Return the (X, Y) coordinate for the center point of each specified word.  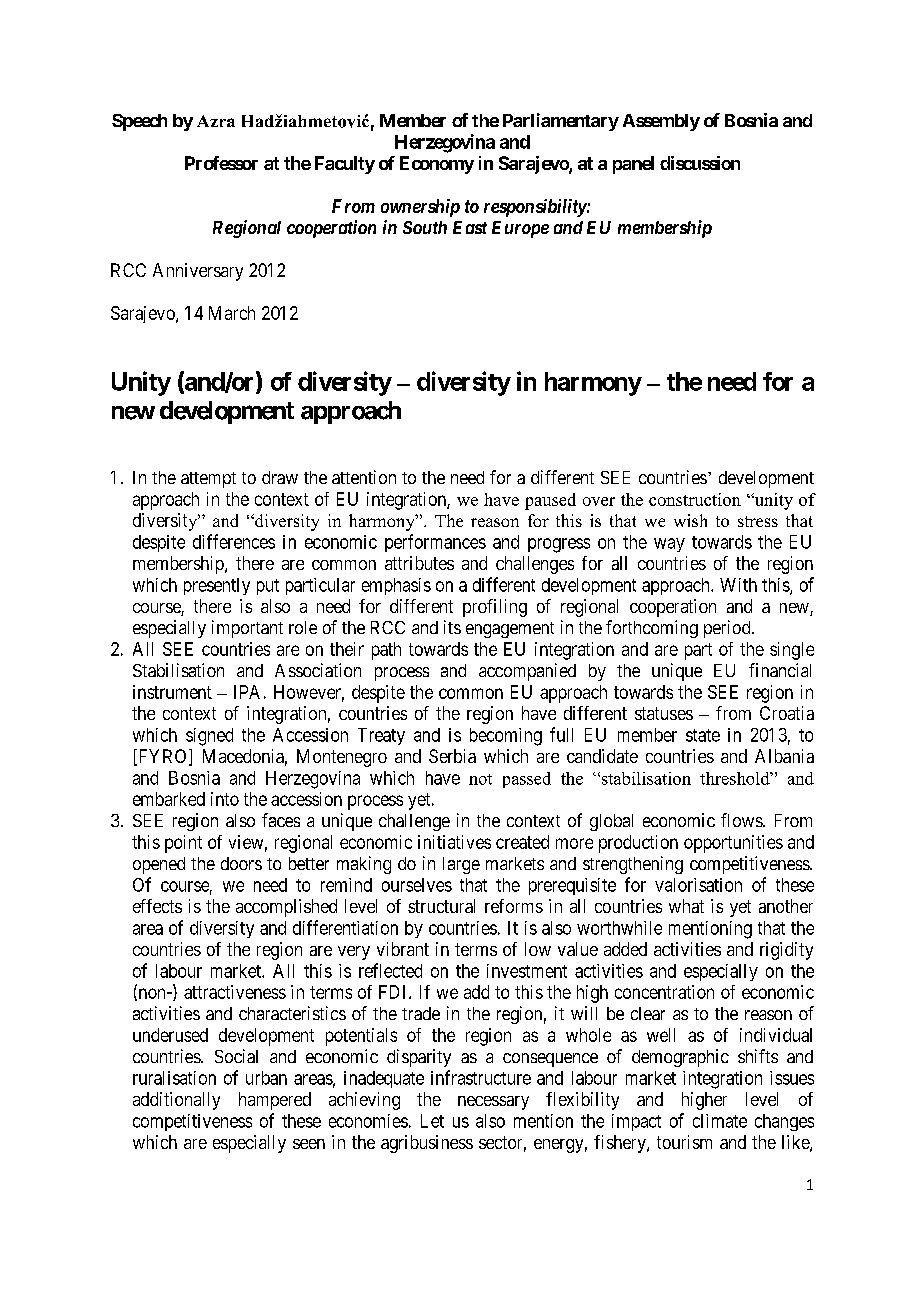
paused (550, 501)
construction (695, 499)
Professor (221, 163)
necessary (493, 1103)
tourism (684, 1142)
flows (742, 820)
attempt (208, 480)
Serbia (452, 756)
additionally (176, 1101)
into (225, 799)
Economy (437, 165)
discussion (700, 163)
